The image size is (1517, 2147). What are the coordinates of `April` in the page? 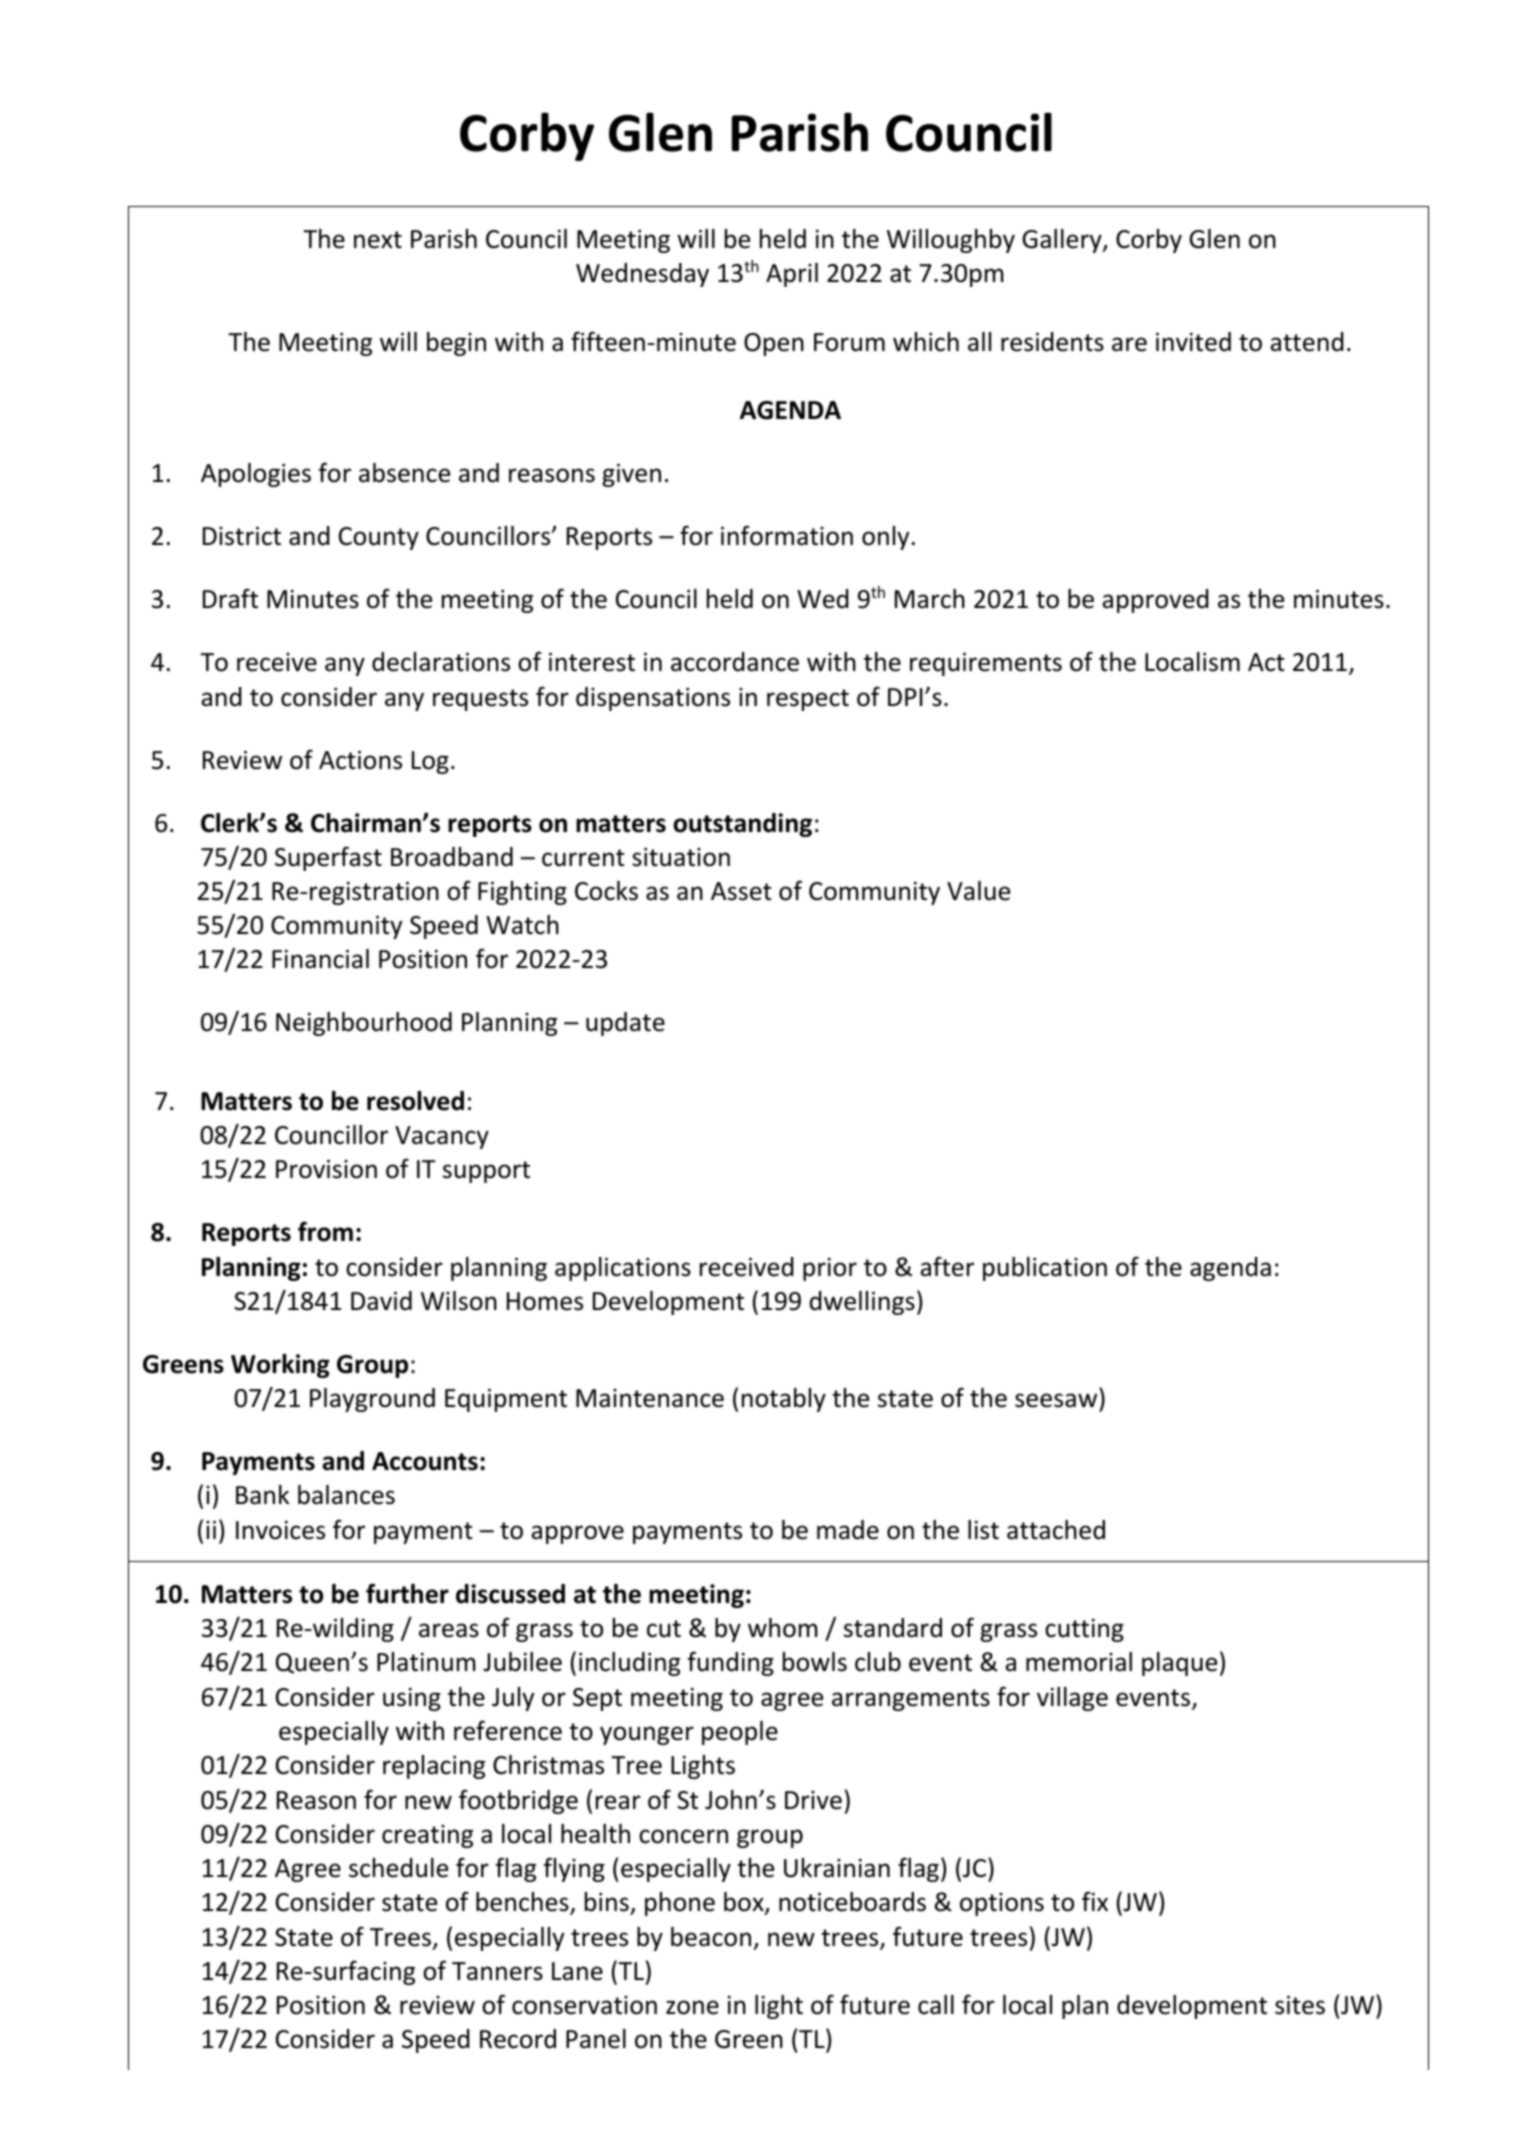 It's located at (792, 275).
